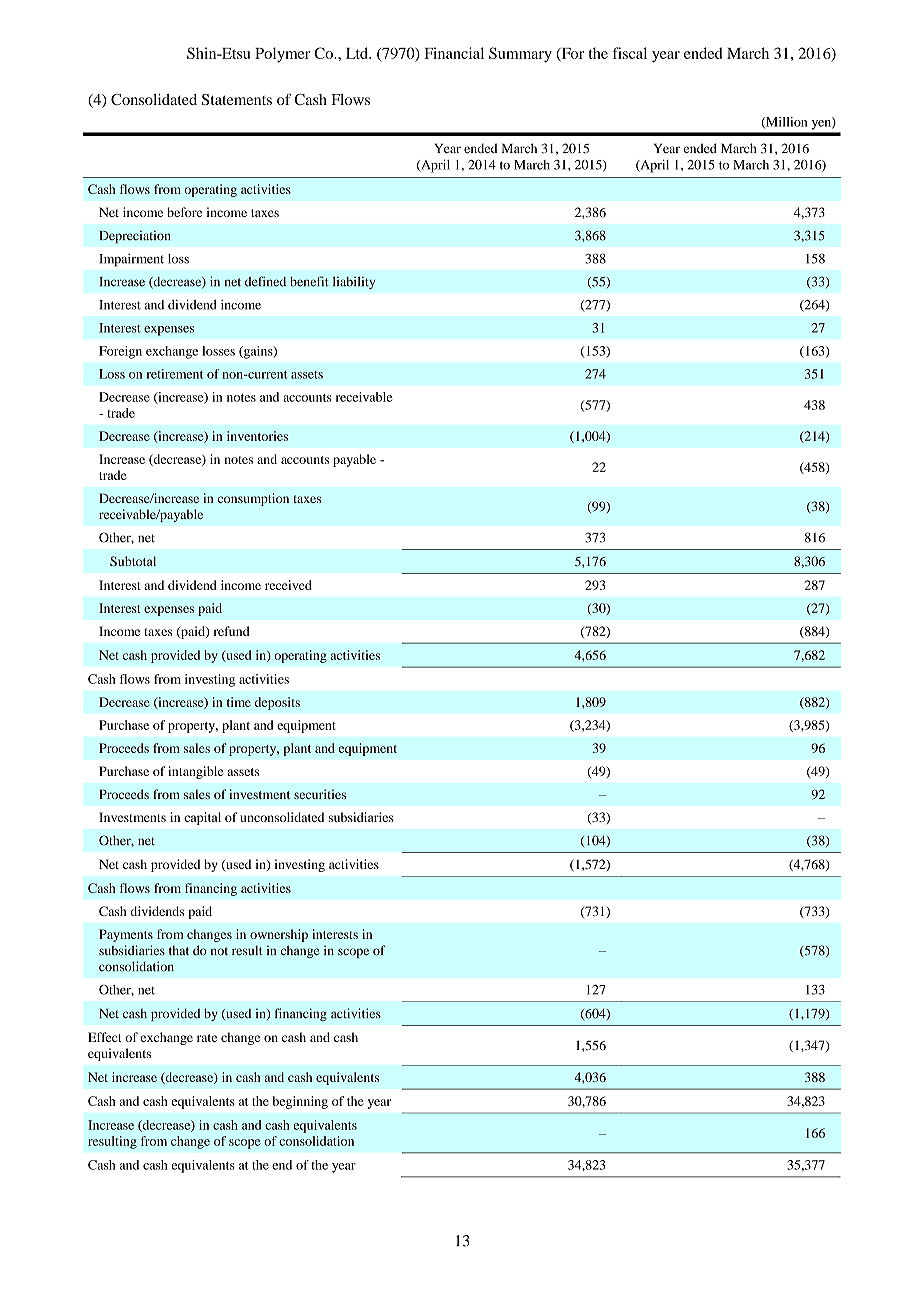 The width and height of the page is (924, 1308). Describe the element at coordinates (277, 703) in the page. I see `deposits` at that location.
